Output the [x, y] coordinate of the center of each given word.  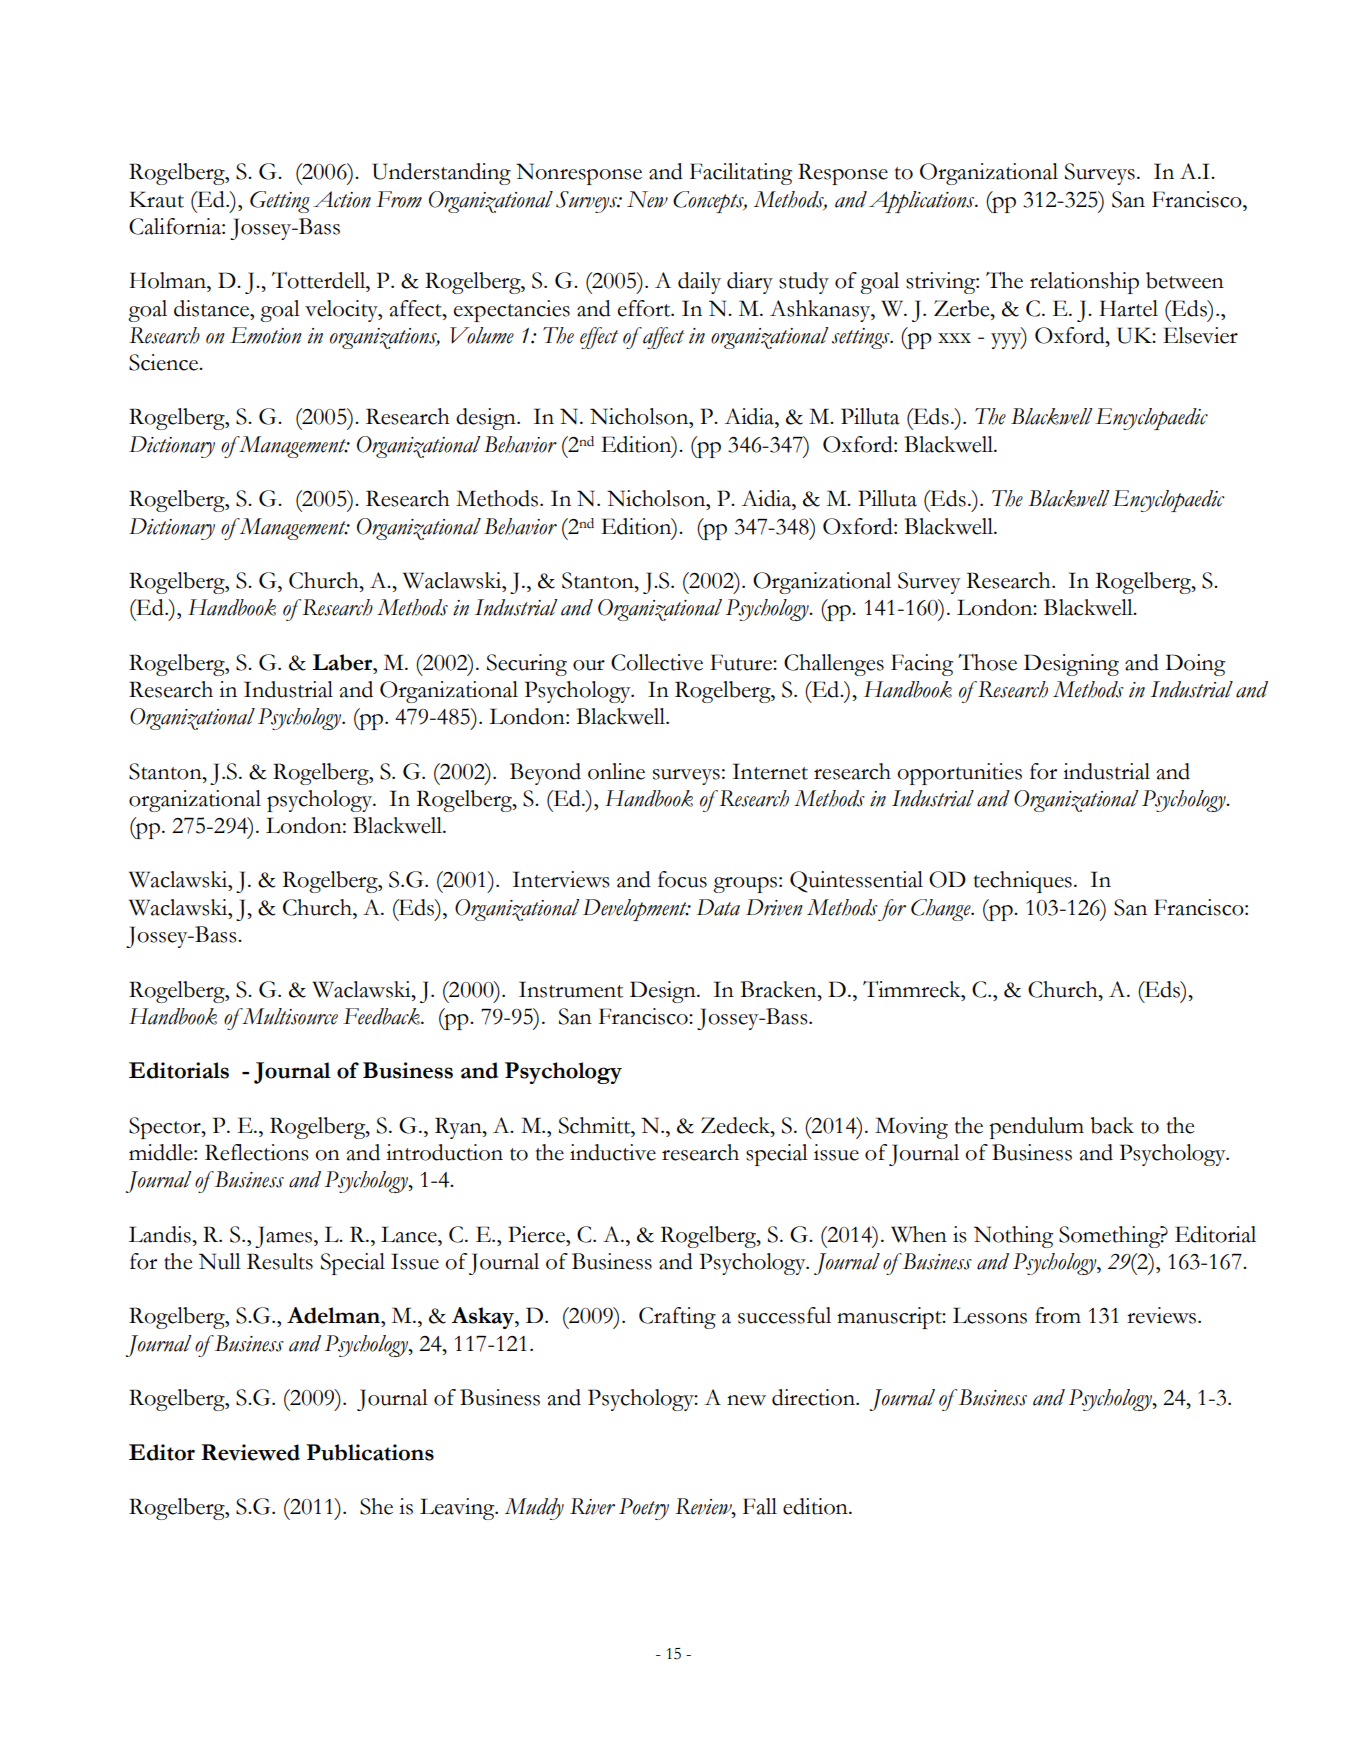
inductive [613, 1152]
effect [599, 338]
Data [718, 907]
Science [165, 362]
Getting [280, 202]
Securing [527, 665]
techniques [1023, 882]
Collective [657, 662]
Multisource [289, 1016]
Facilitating [741, 174]
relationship [1084, 283]
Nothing [1013, 1237]
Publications [370, 1452]
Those [987, 662]
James [283, 1237]
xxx [954, 338]
